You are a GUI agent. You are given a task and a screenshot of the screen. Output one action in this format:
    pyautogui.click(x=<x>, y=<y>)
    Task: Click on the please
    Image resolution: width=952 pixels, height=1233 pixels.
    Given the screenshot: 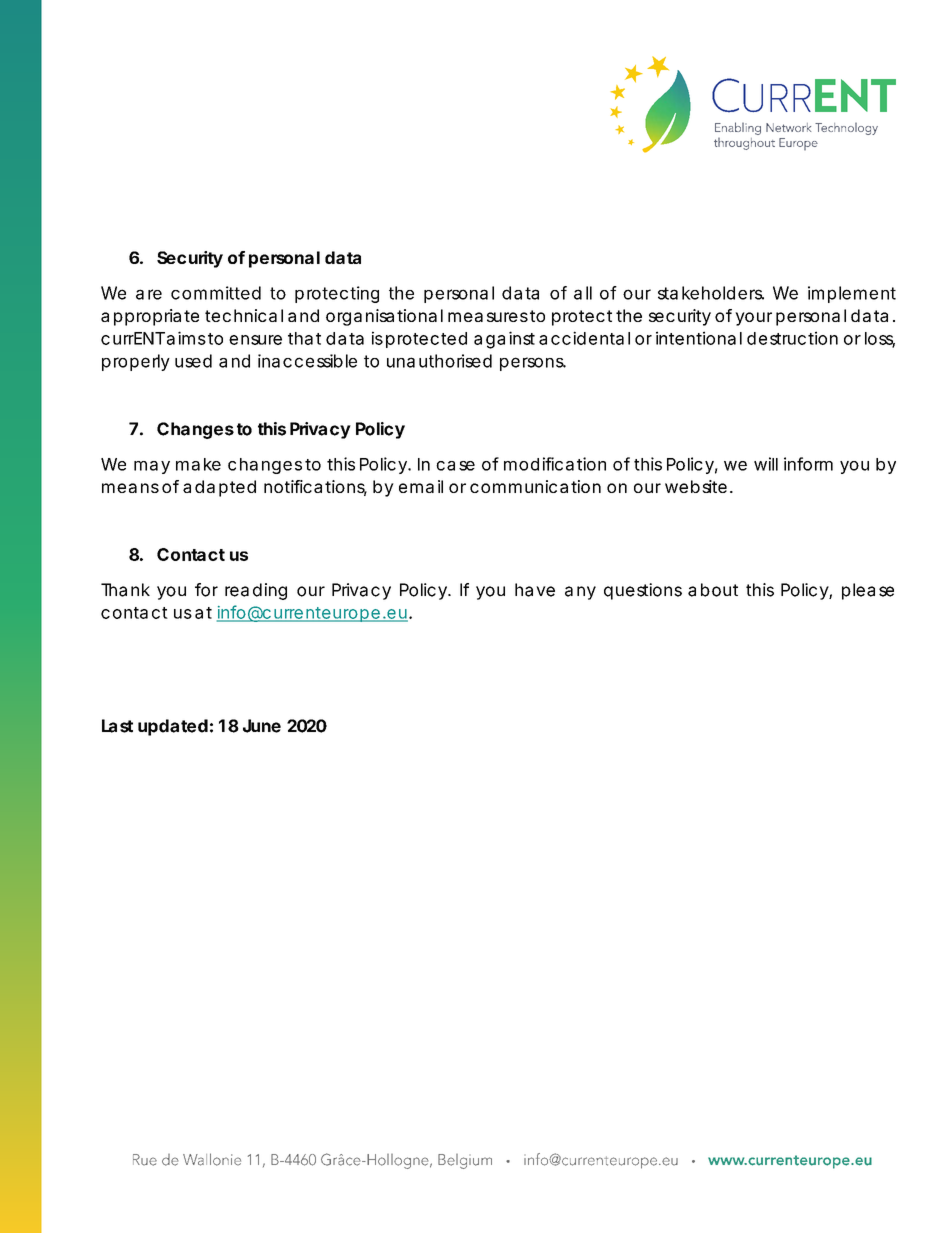 What is the action you would take?
    pyautogui.click(x=868, y=591)
